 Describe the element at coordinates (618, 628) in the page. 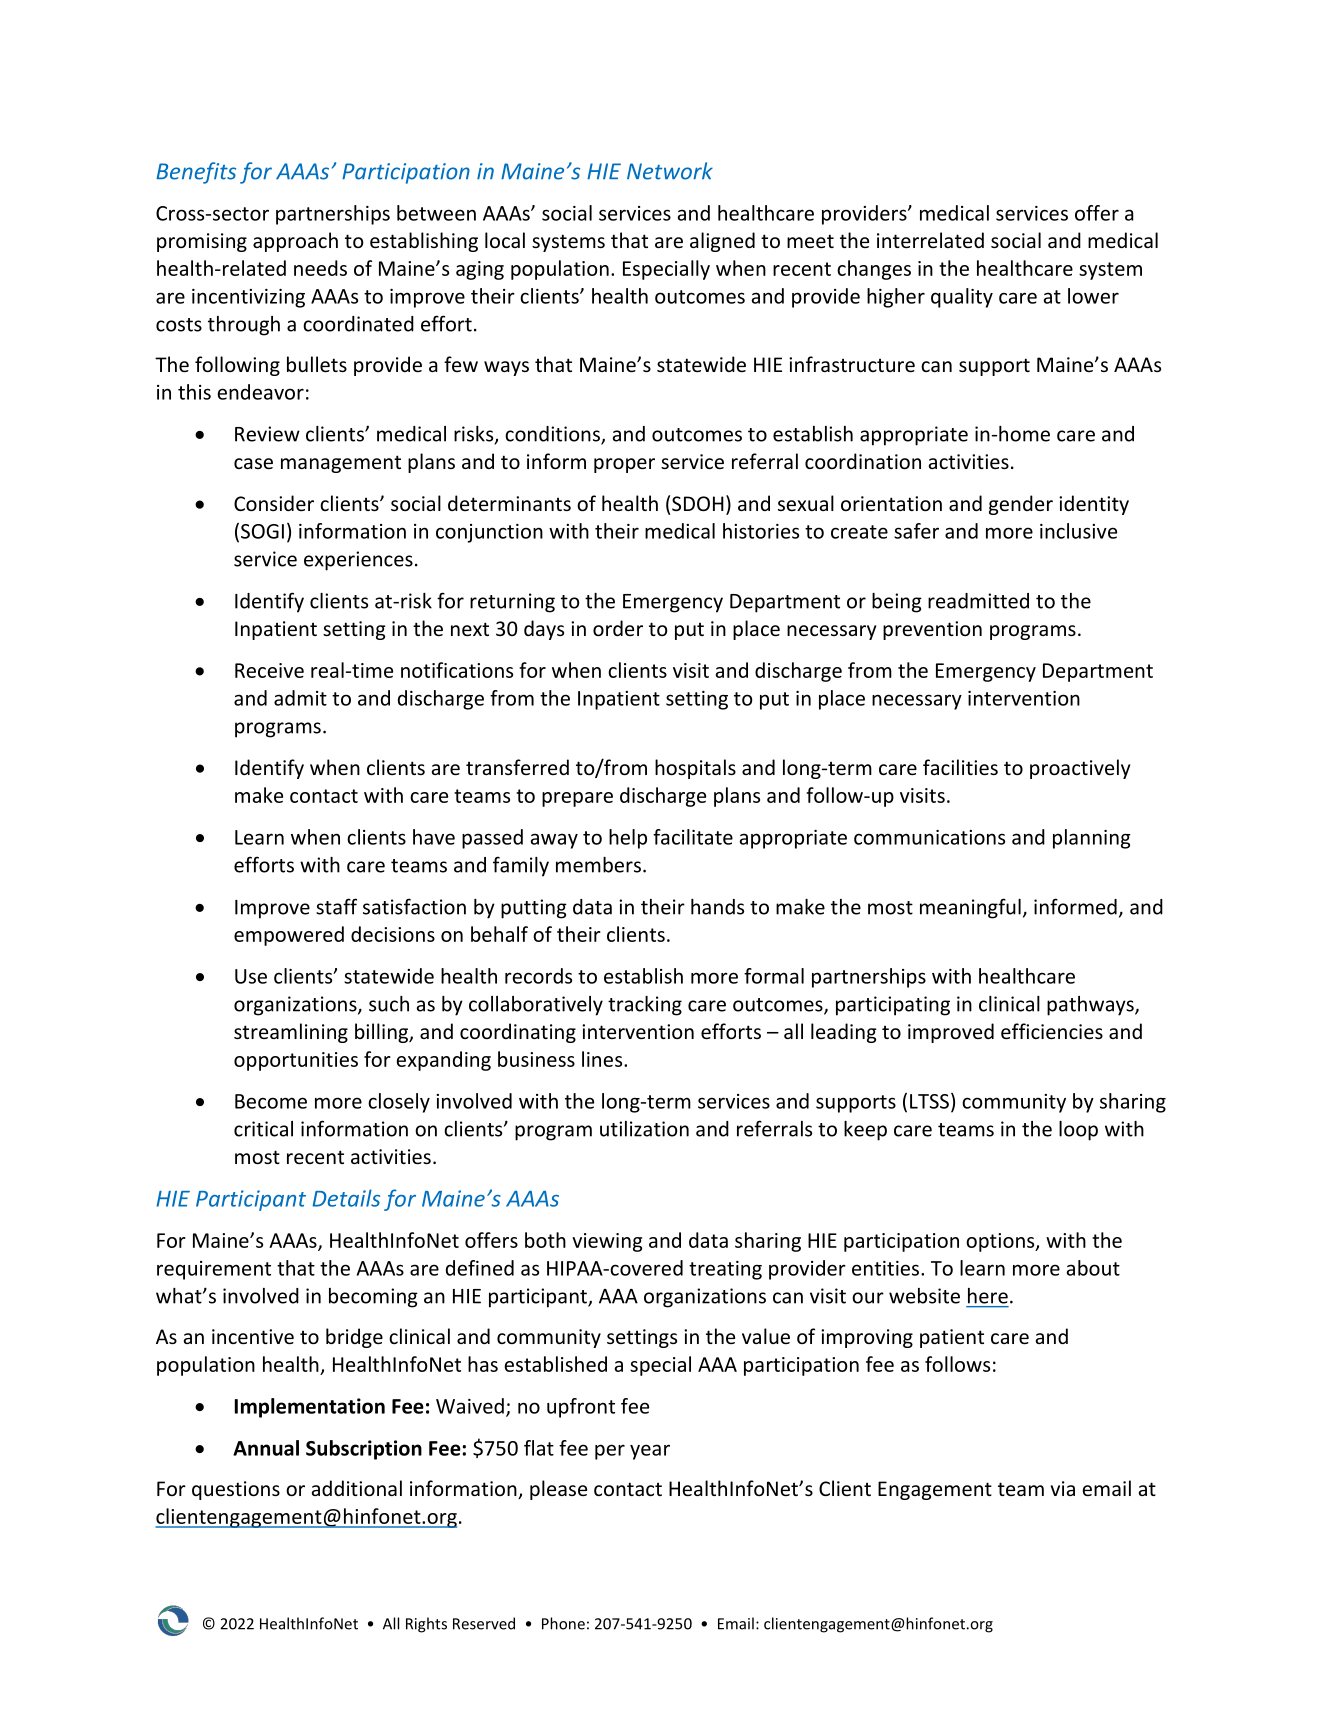

I see `order` at that location.
